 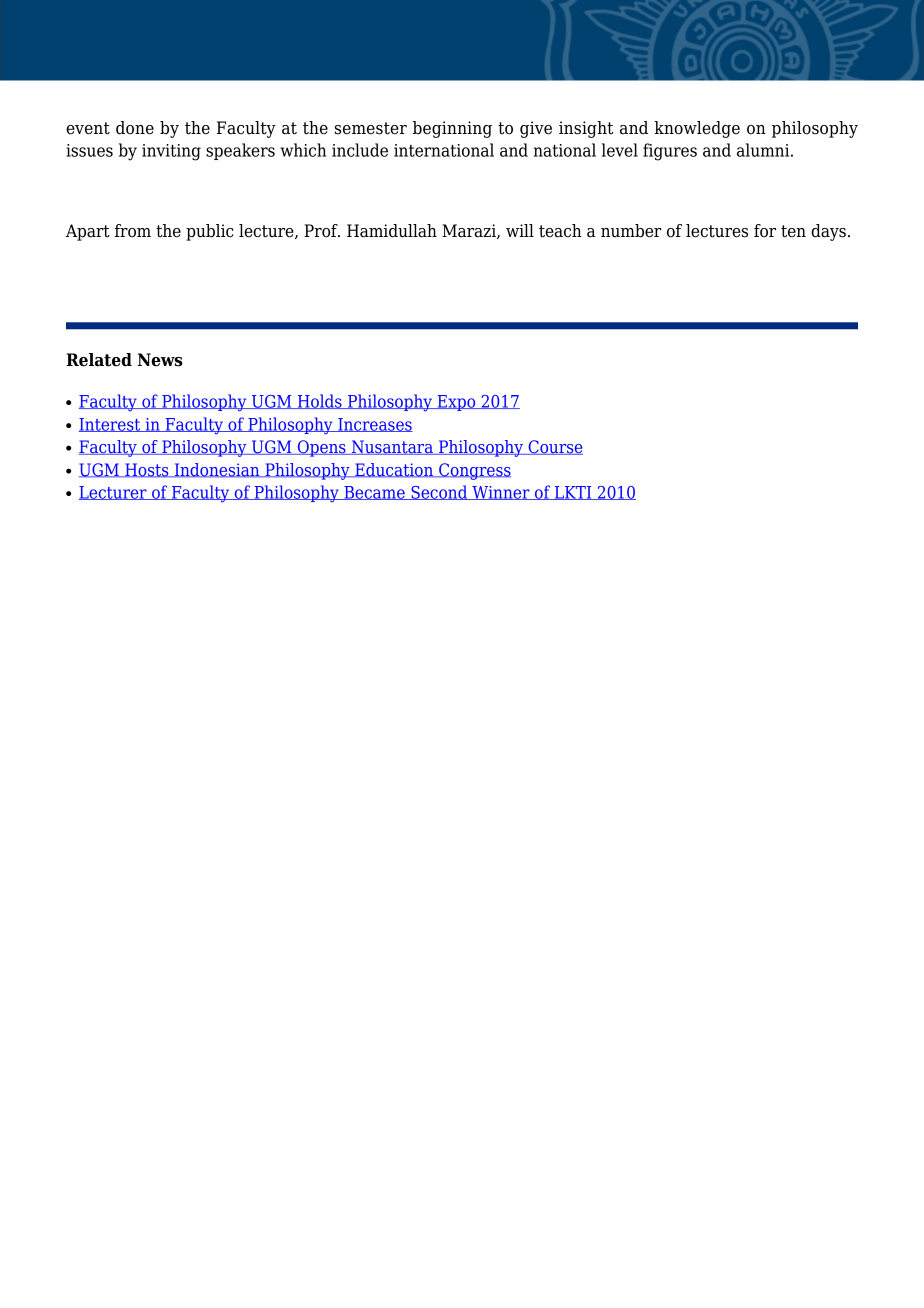 What do you see at coordinates (456, 403) in the screenshot?
I see `Expo` at bounding box center [456, 403].
